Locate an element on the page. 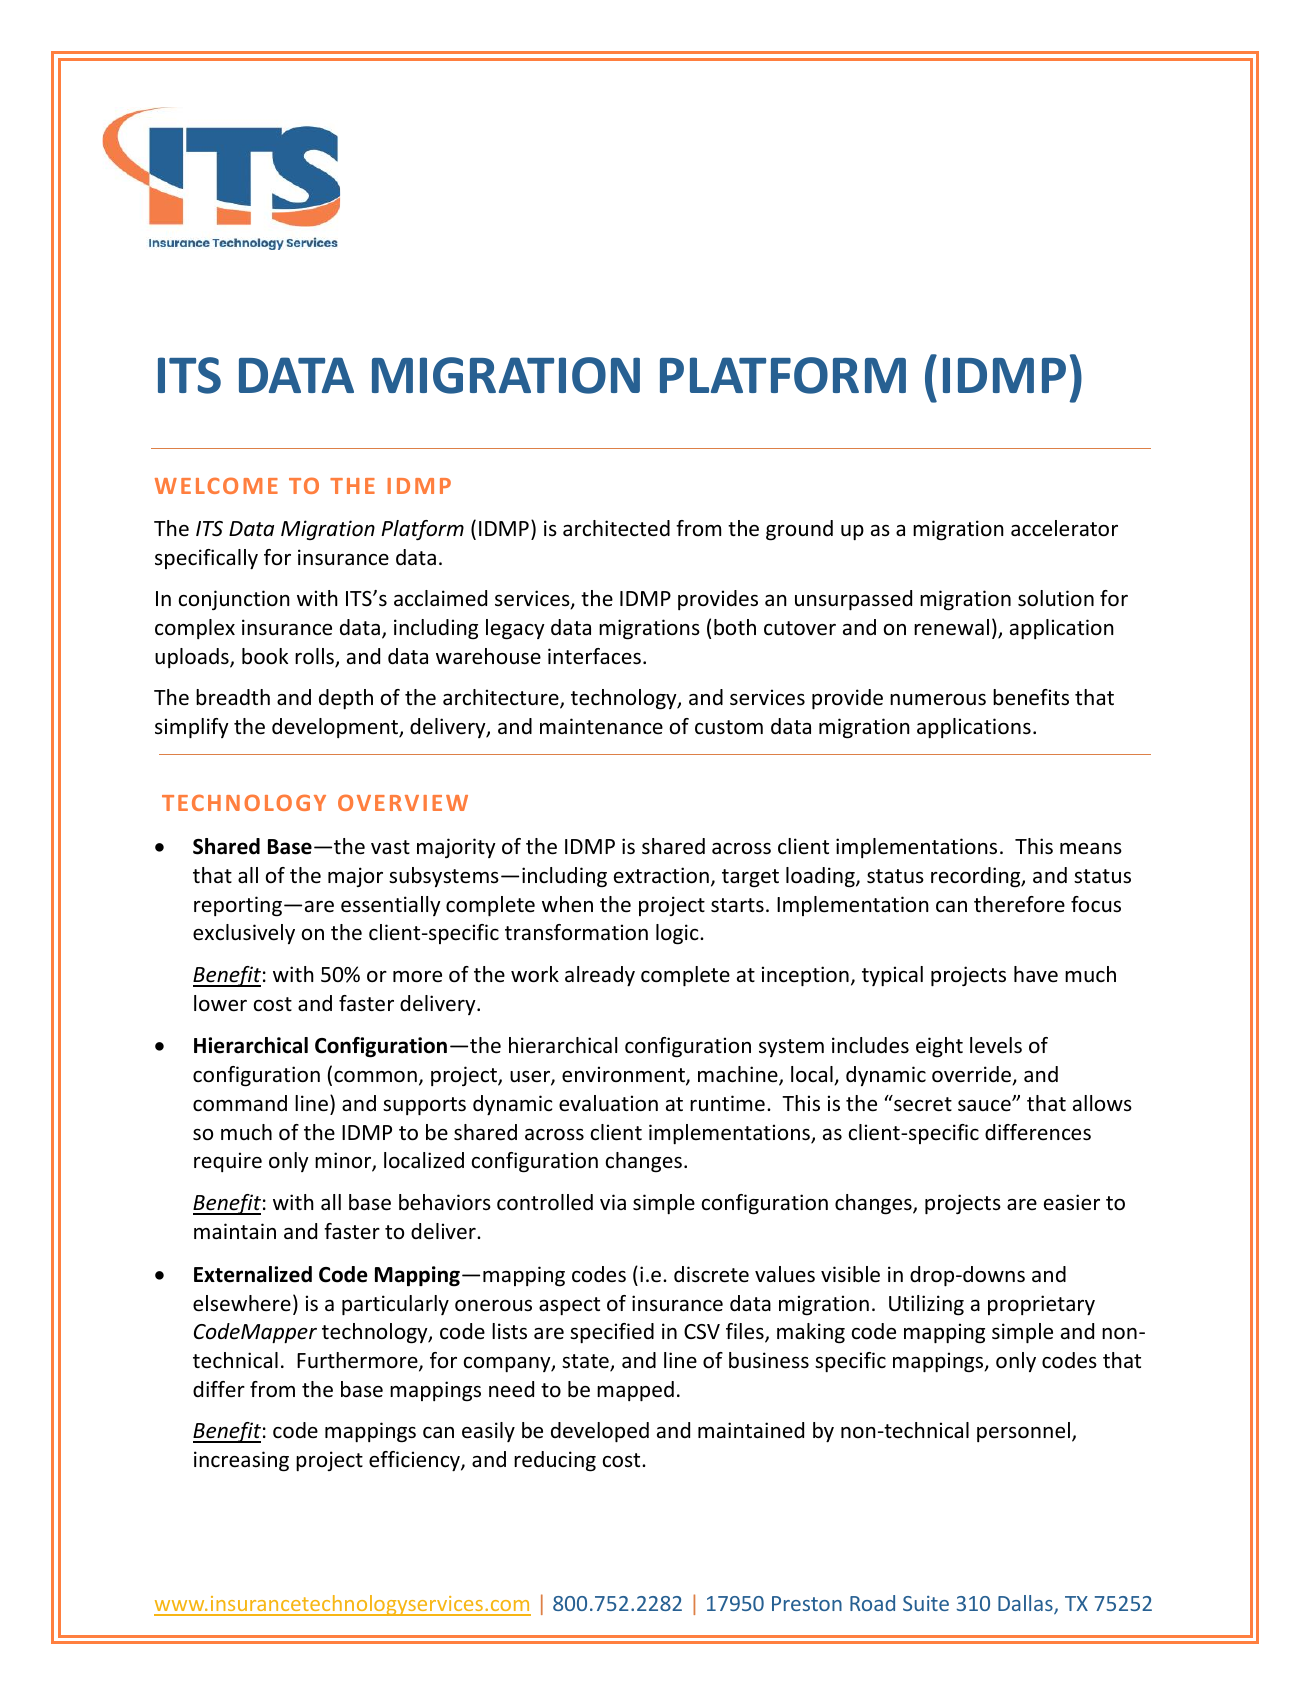  WELCOME is located at coordinates (216, 485).
